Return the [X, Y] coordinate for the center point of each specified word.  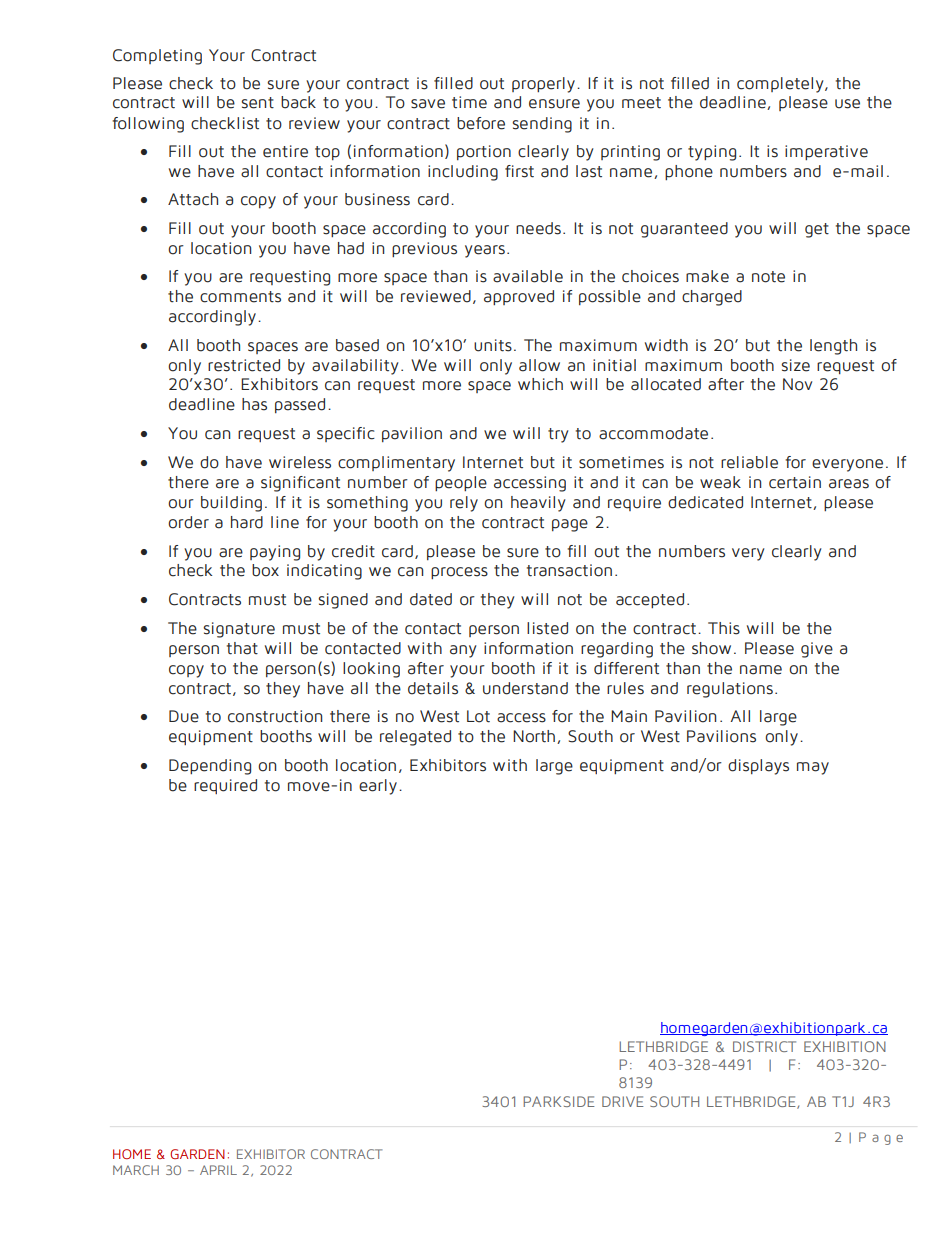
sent [257, 103]
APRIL [218, 1170]
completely [781, 85]
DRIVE [623, 1101]
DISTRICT [764, 1046]
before [481, 123]
